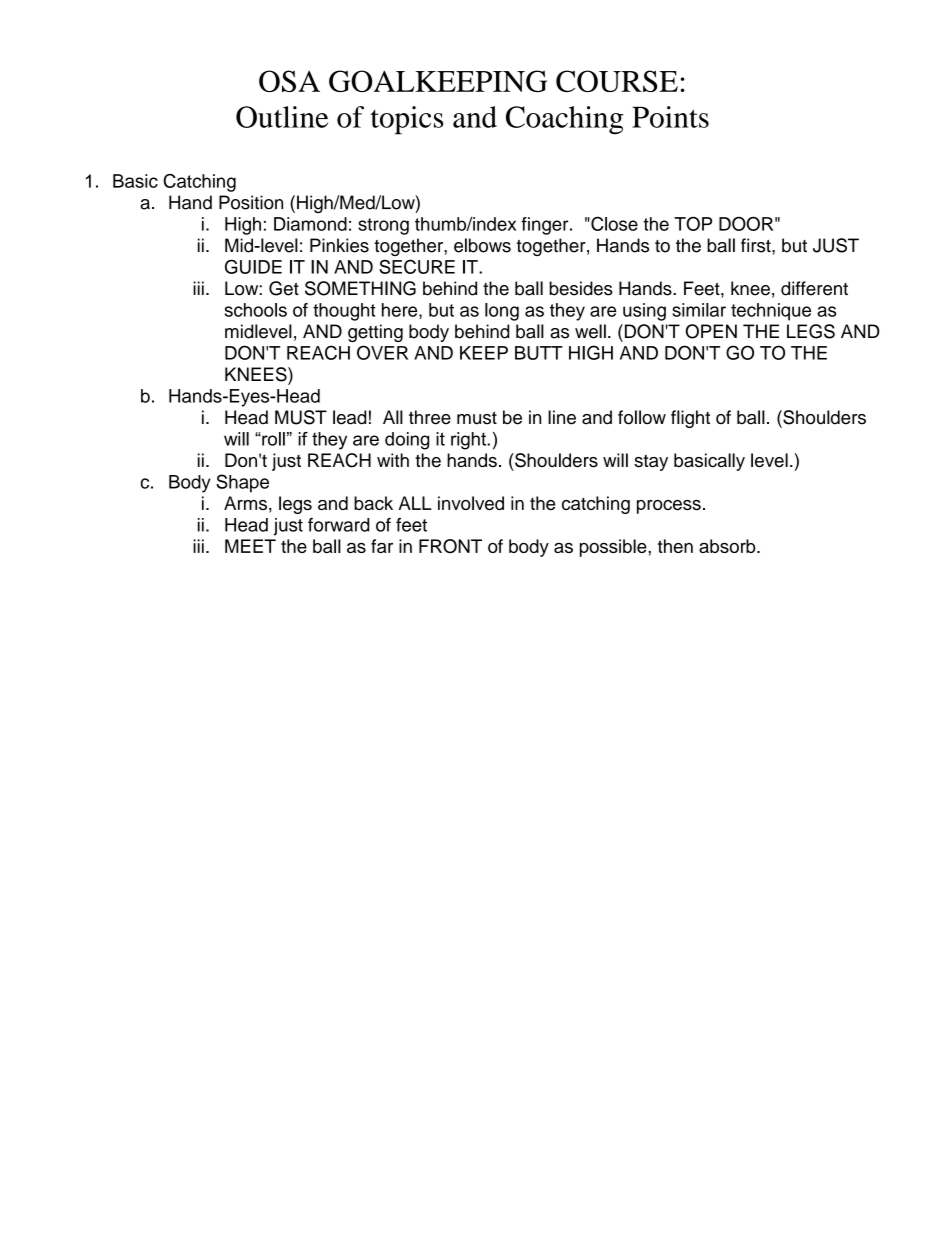  I want to click on Coaching, so click(564, 120).
